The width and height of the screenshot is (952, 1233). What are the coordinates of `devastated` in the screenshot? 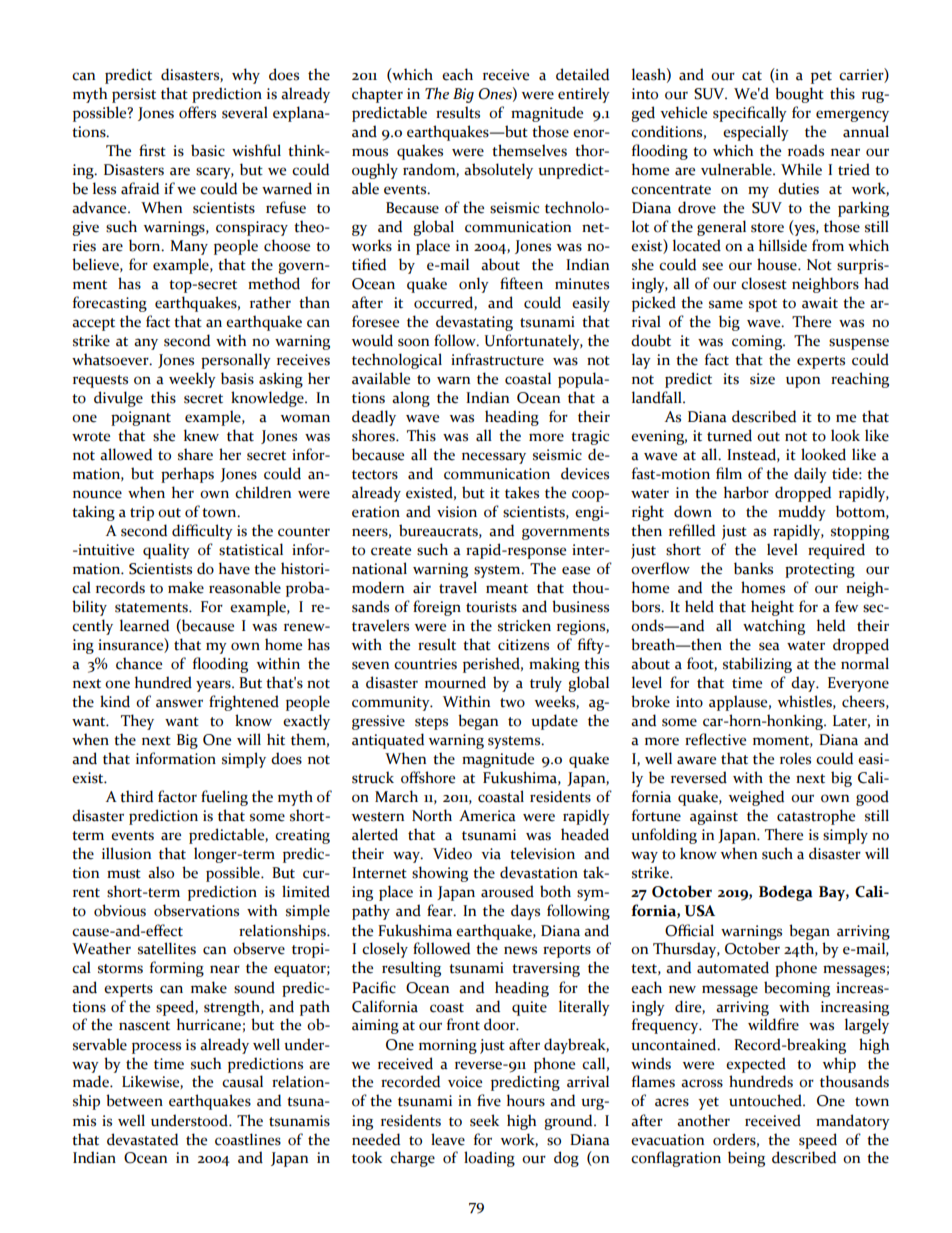 It's located at (142, 1139).
